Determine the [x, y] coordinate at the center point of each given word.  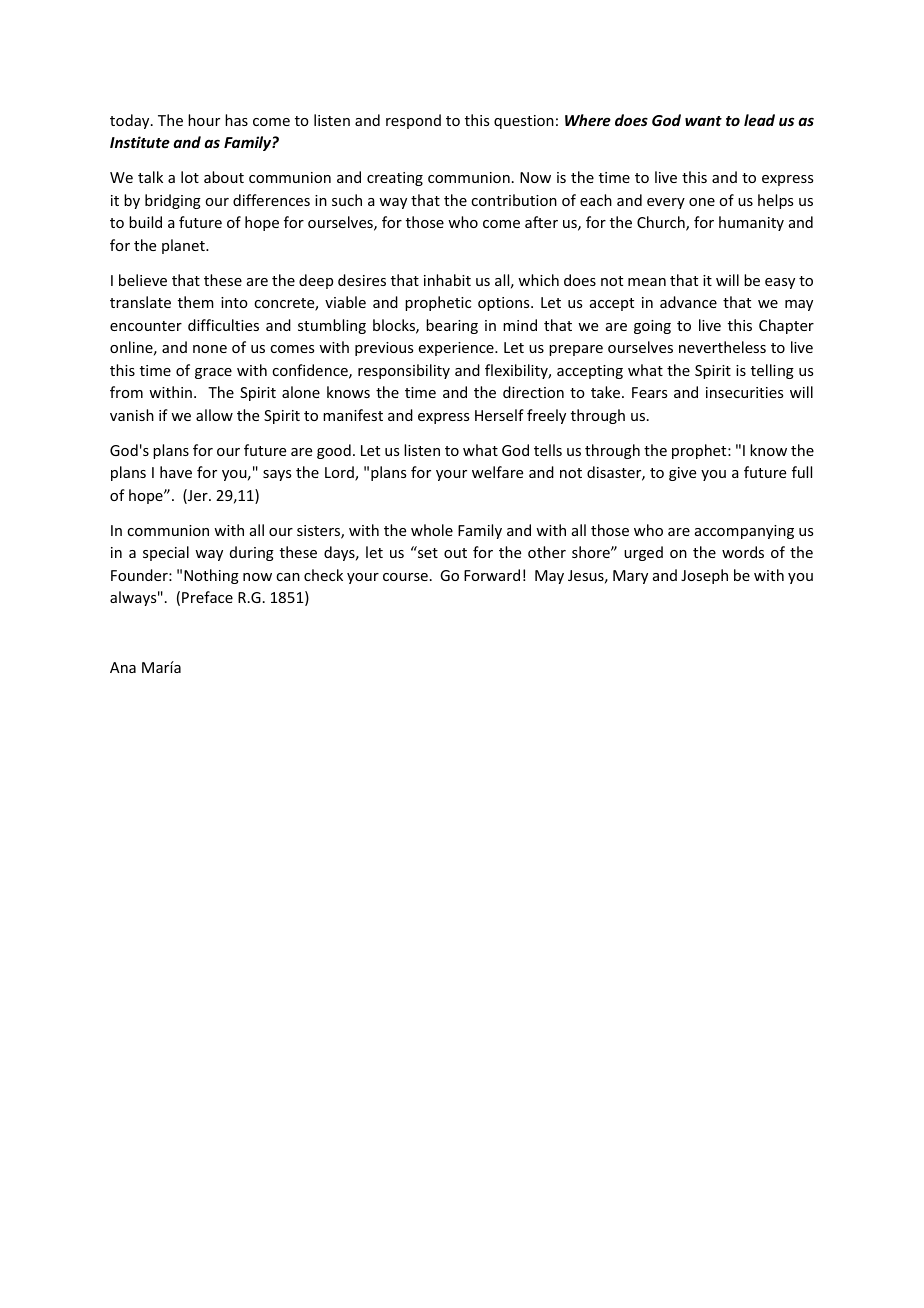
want [703, 121]
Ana [123, 667]
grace [213, 373]
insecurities [744, 392]
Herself [499, 415]
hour [204, 120]
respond [413, 121]
